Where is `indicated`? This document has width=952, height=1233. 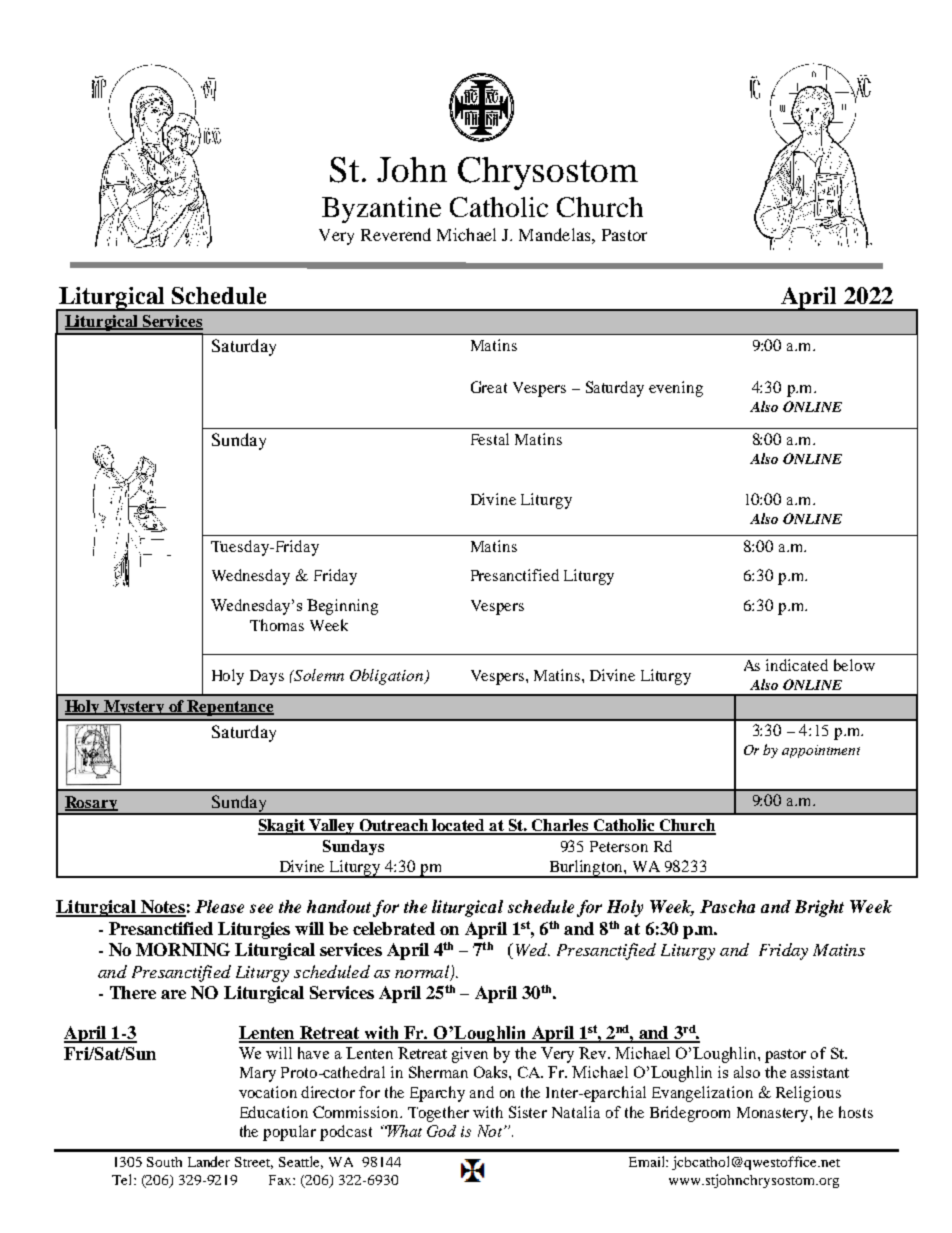 indicated is located at coordinates (797, 665).
